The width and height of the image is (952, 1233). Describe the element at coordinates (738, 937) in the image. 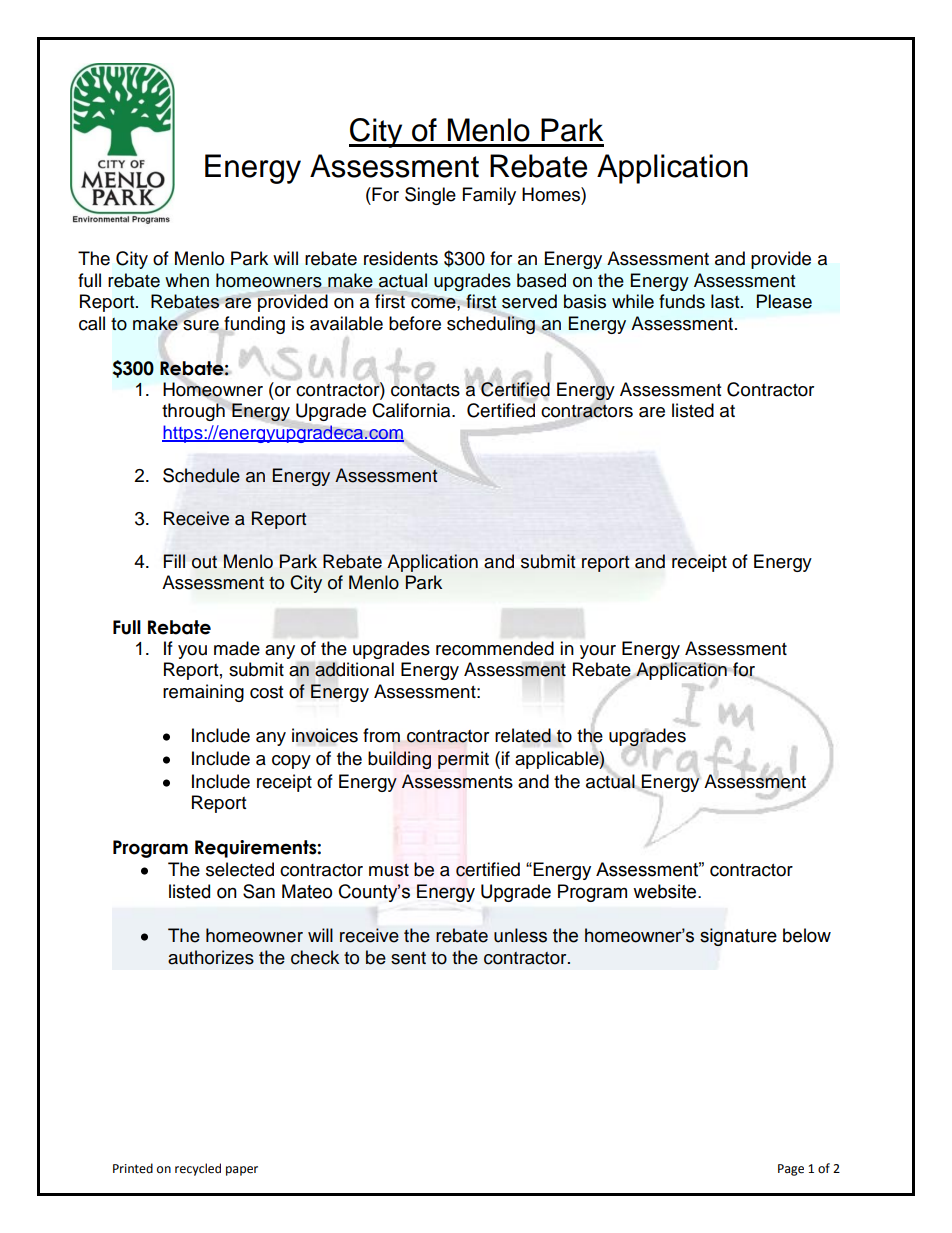

I see `signature` at that location.
